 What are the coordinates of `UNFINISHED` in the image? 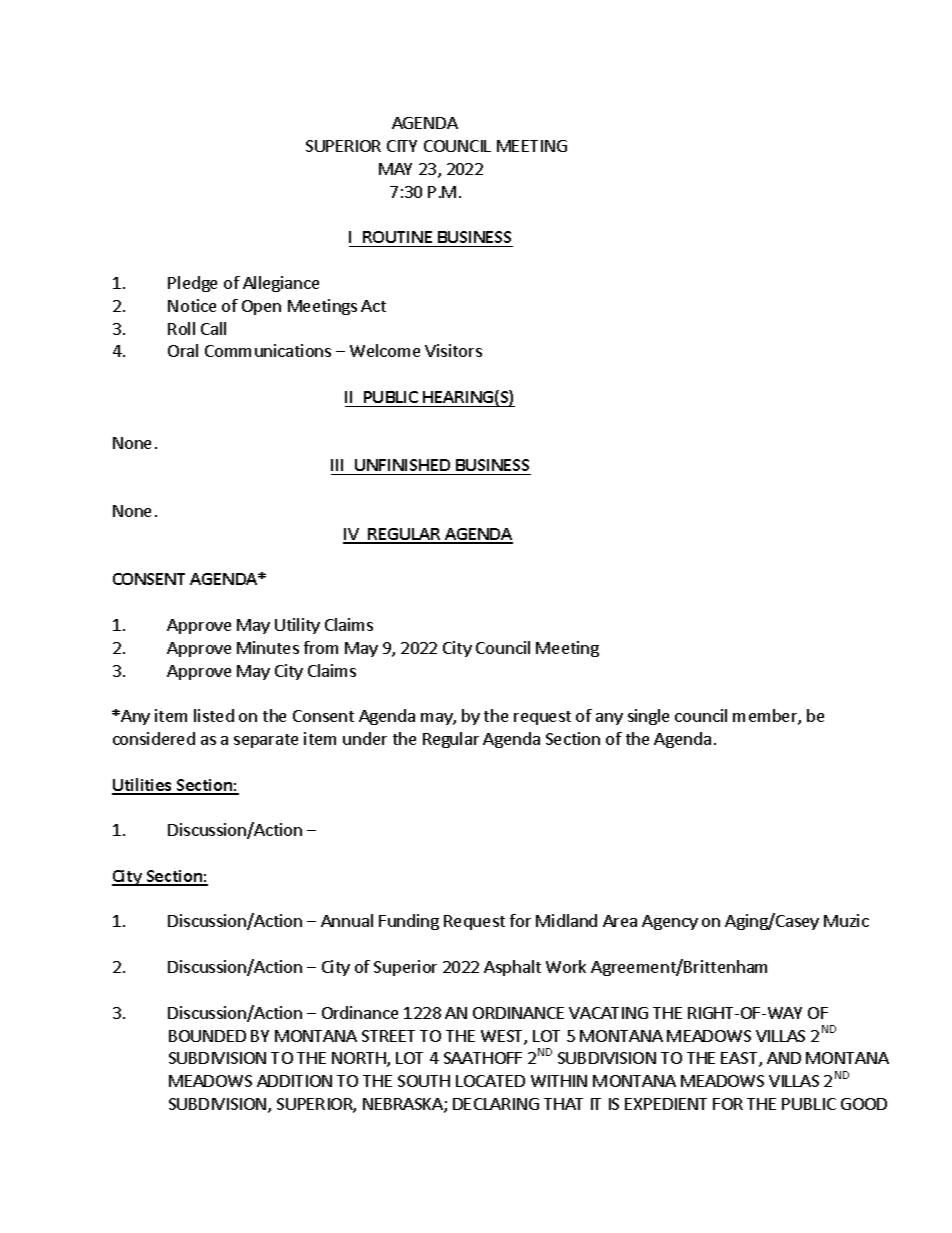 It's located at (403, 467).
